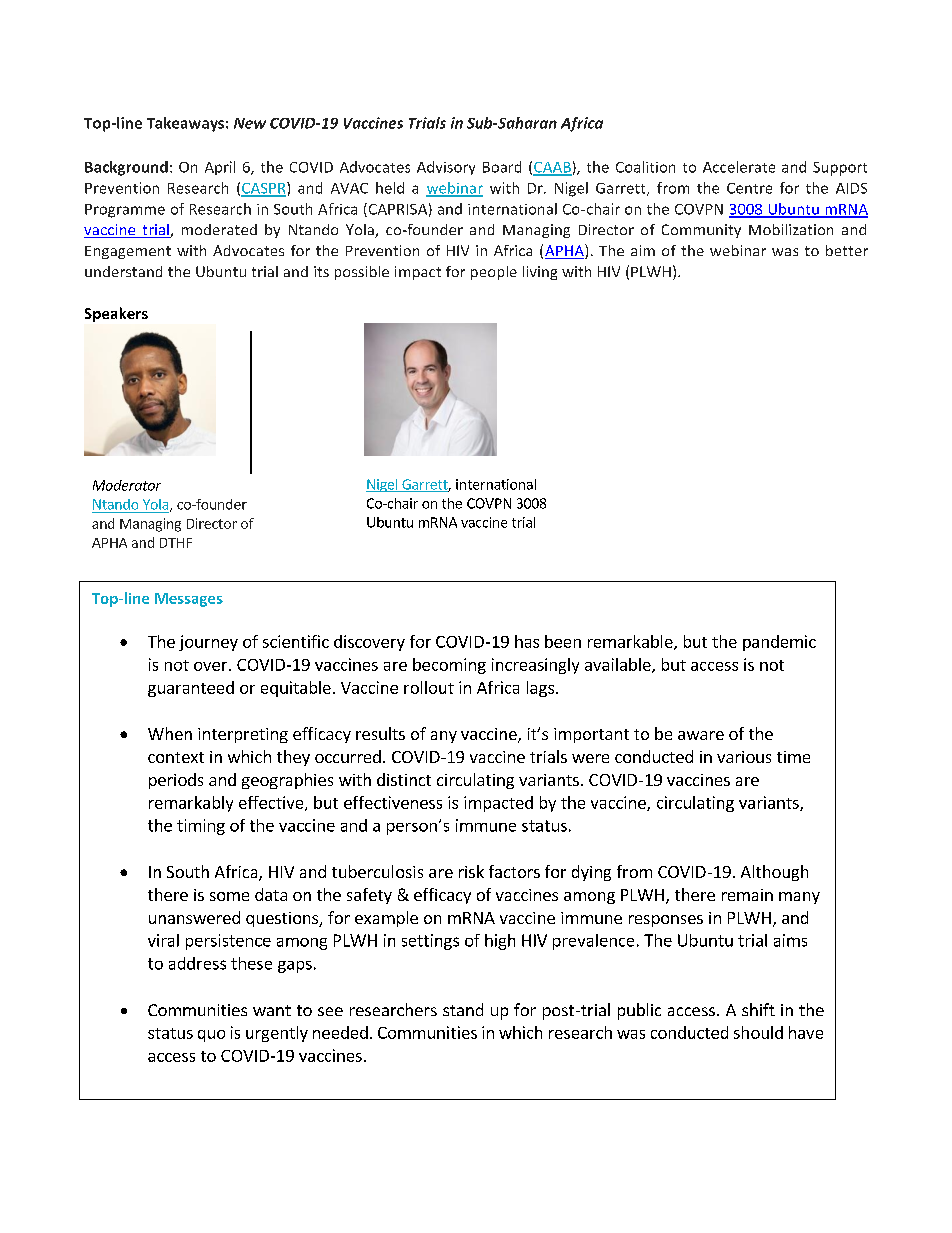  Describe the element at coordinates (220, 168) in the image. I see `April` at that location.
